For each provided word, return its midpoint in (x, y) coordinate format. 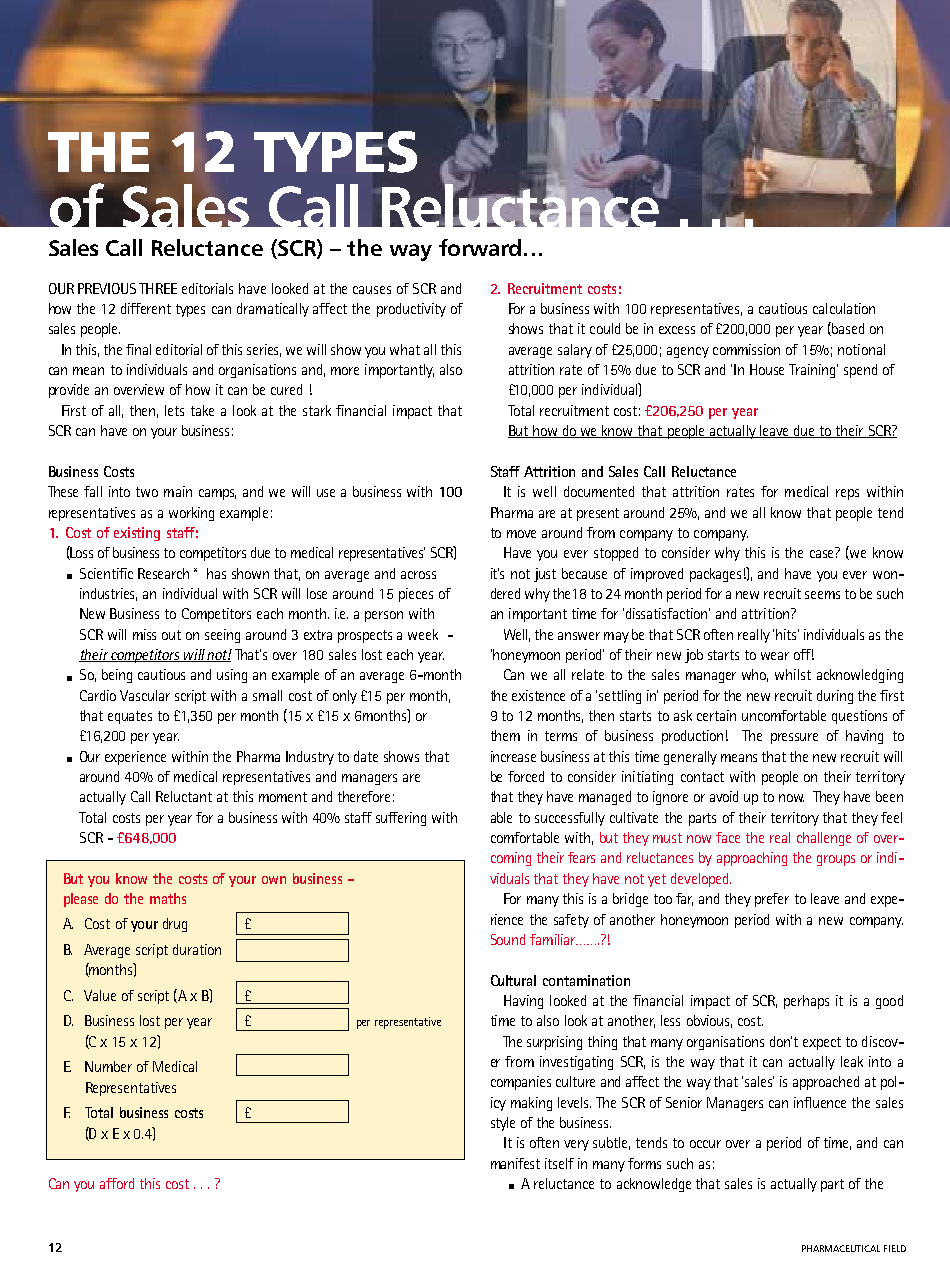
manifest (515, 1163)
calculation (844, 308)
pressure (794, 738)
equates (130, 717)
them (505, 735)
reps (847, 494)
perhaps (806, 1002)
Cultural (513, 980)
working (191, 514)
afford (117, 1183)
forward (480, 247)
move (521, 534)
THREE (158, 288)
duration (197, 949)
